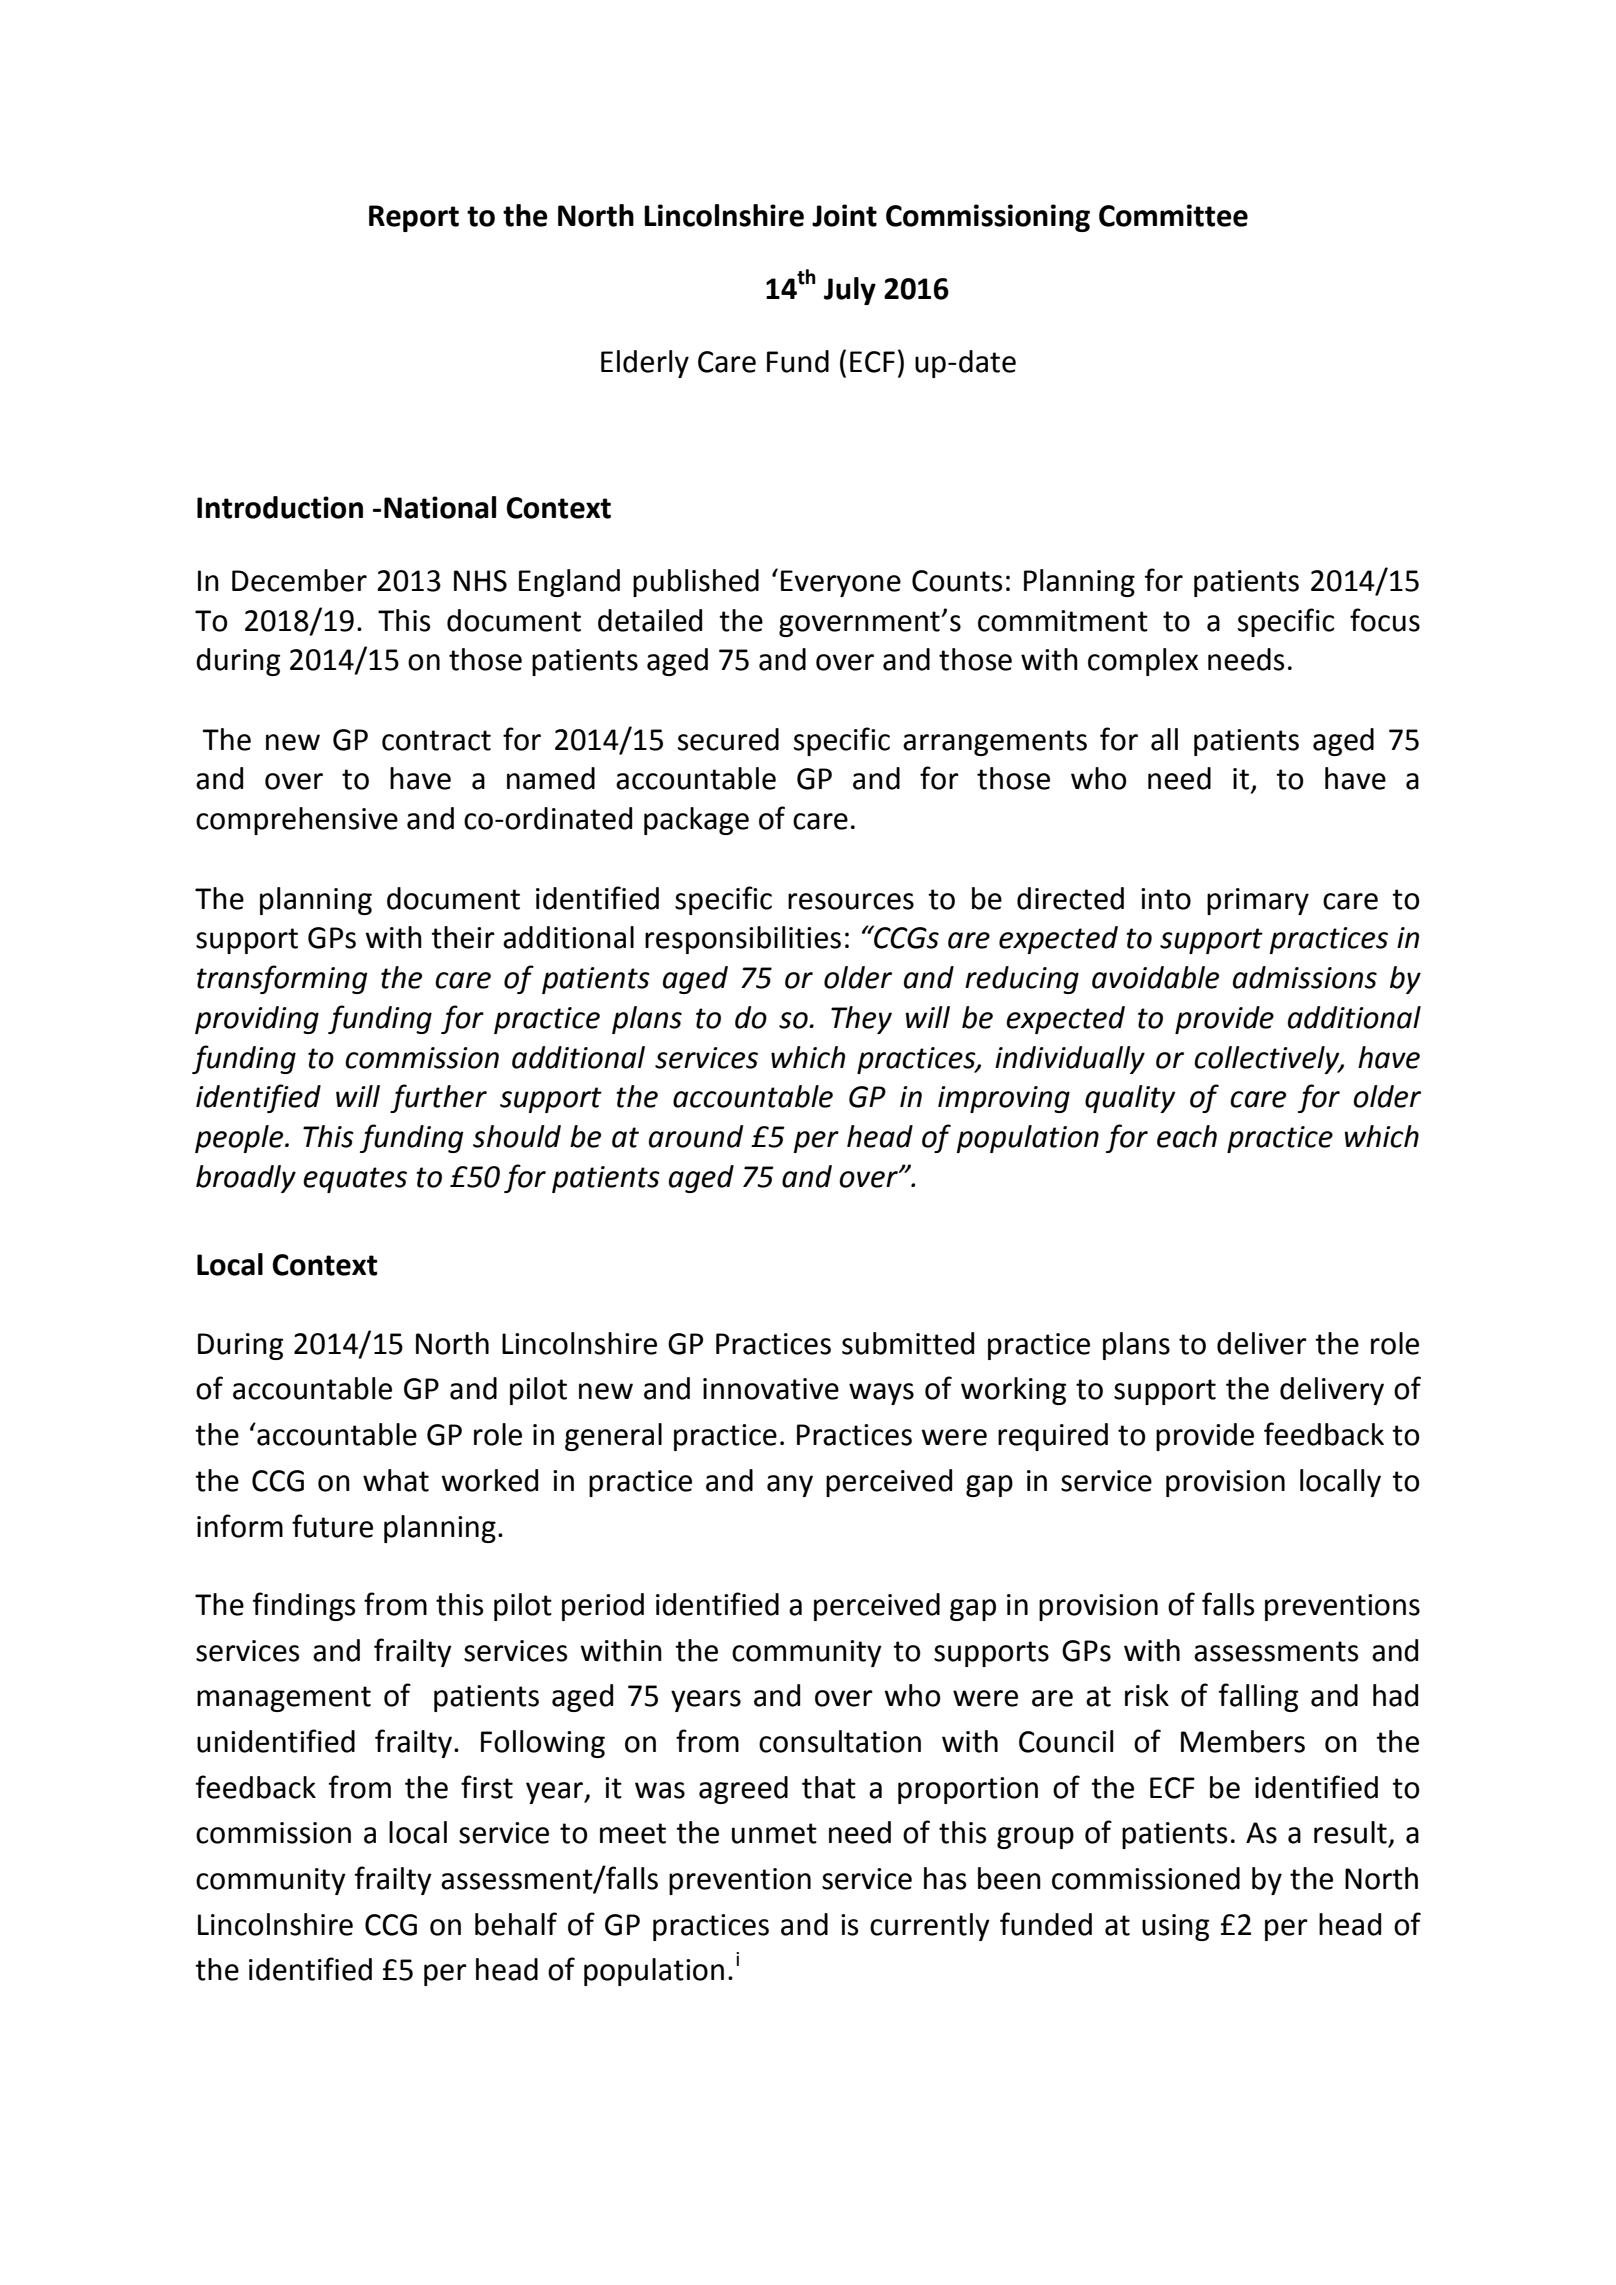  I want to click on unmet, so click(774, 1833).
